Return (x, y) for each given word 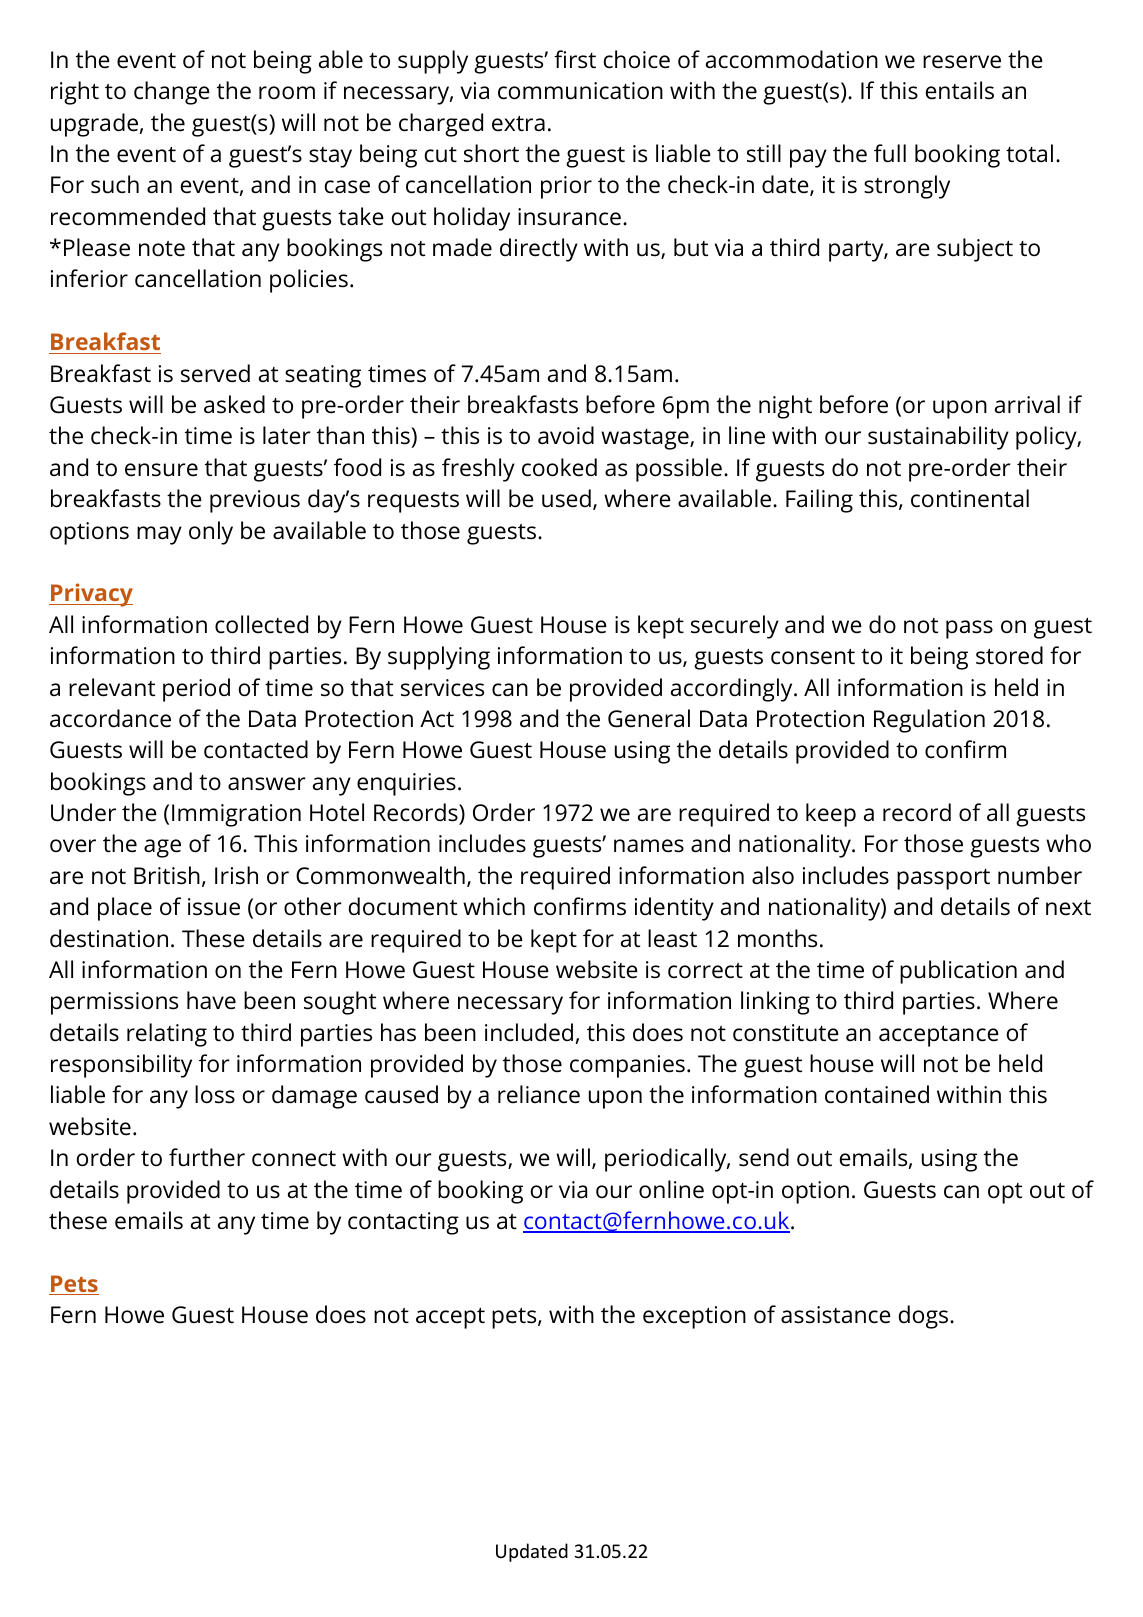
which (494, 906)
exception (694, 1317)
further (207, 1157)
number (1040, 875)
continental (970, 498)
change (172, 93)
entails (960, 90)
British (167, 875)
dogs (923, 1317)
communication (580, 91)
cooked (559, 467)
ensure (161, 470)
